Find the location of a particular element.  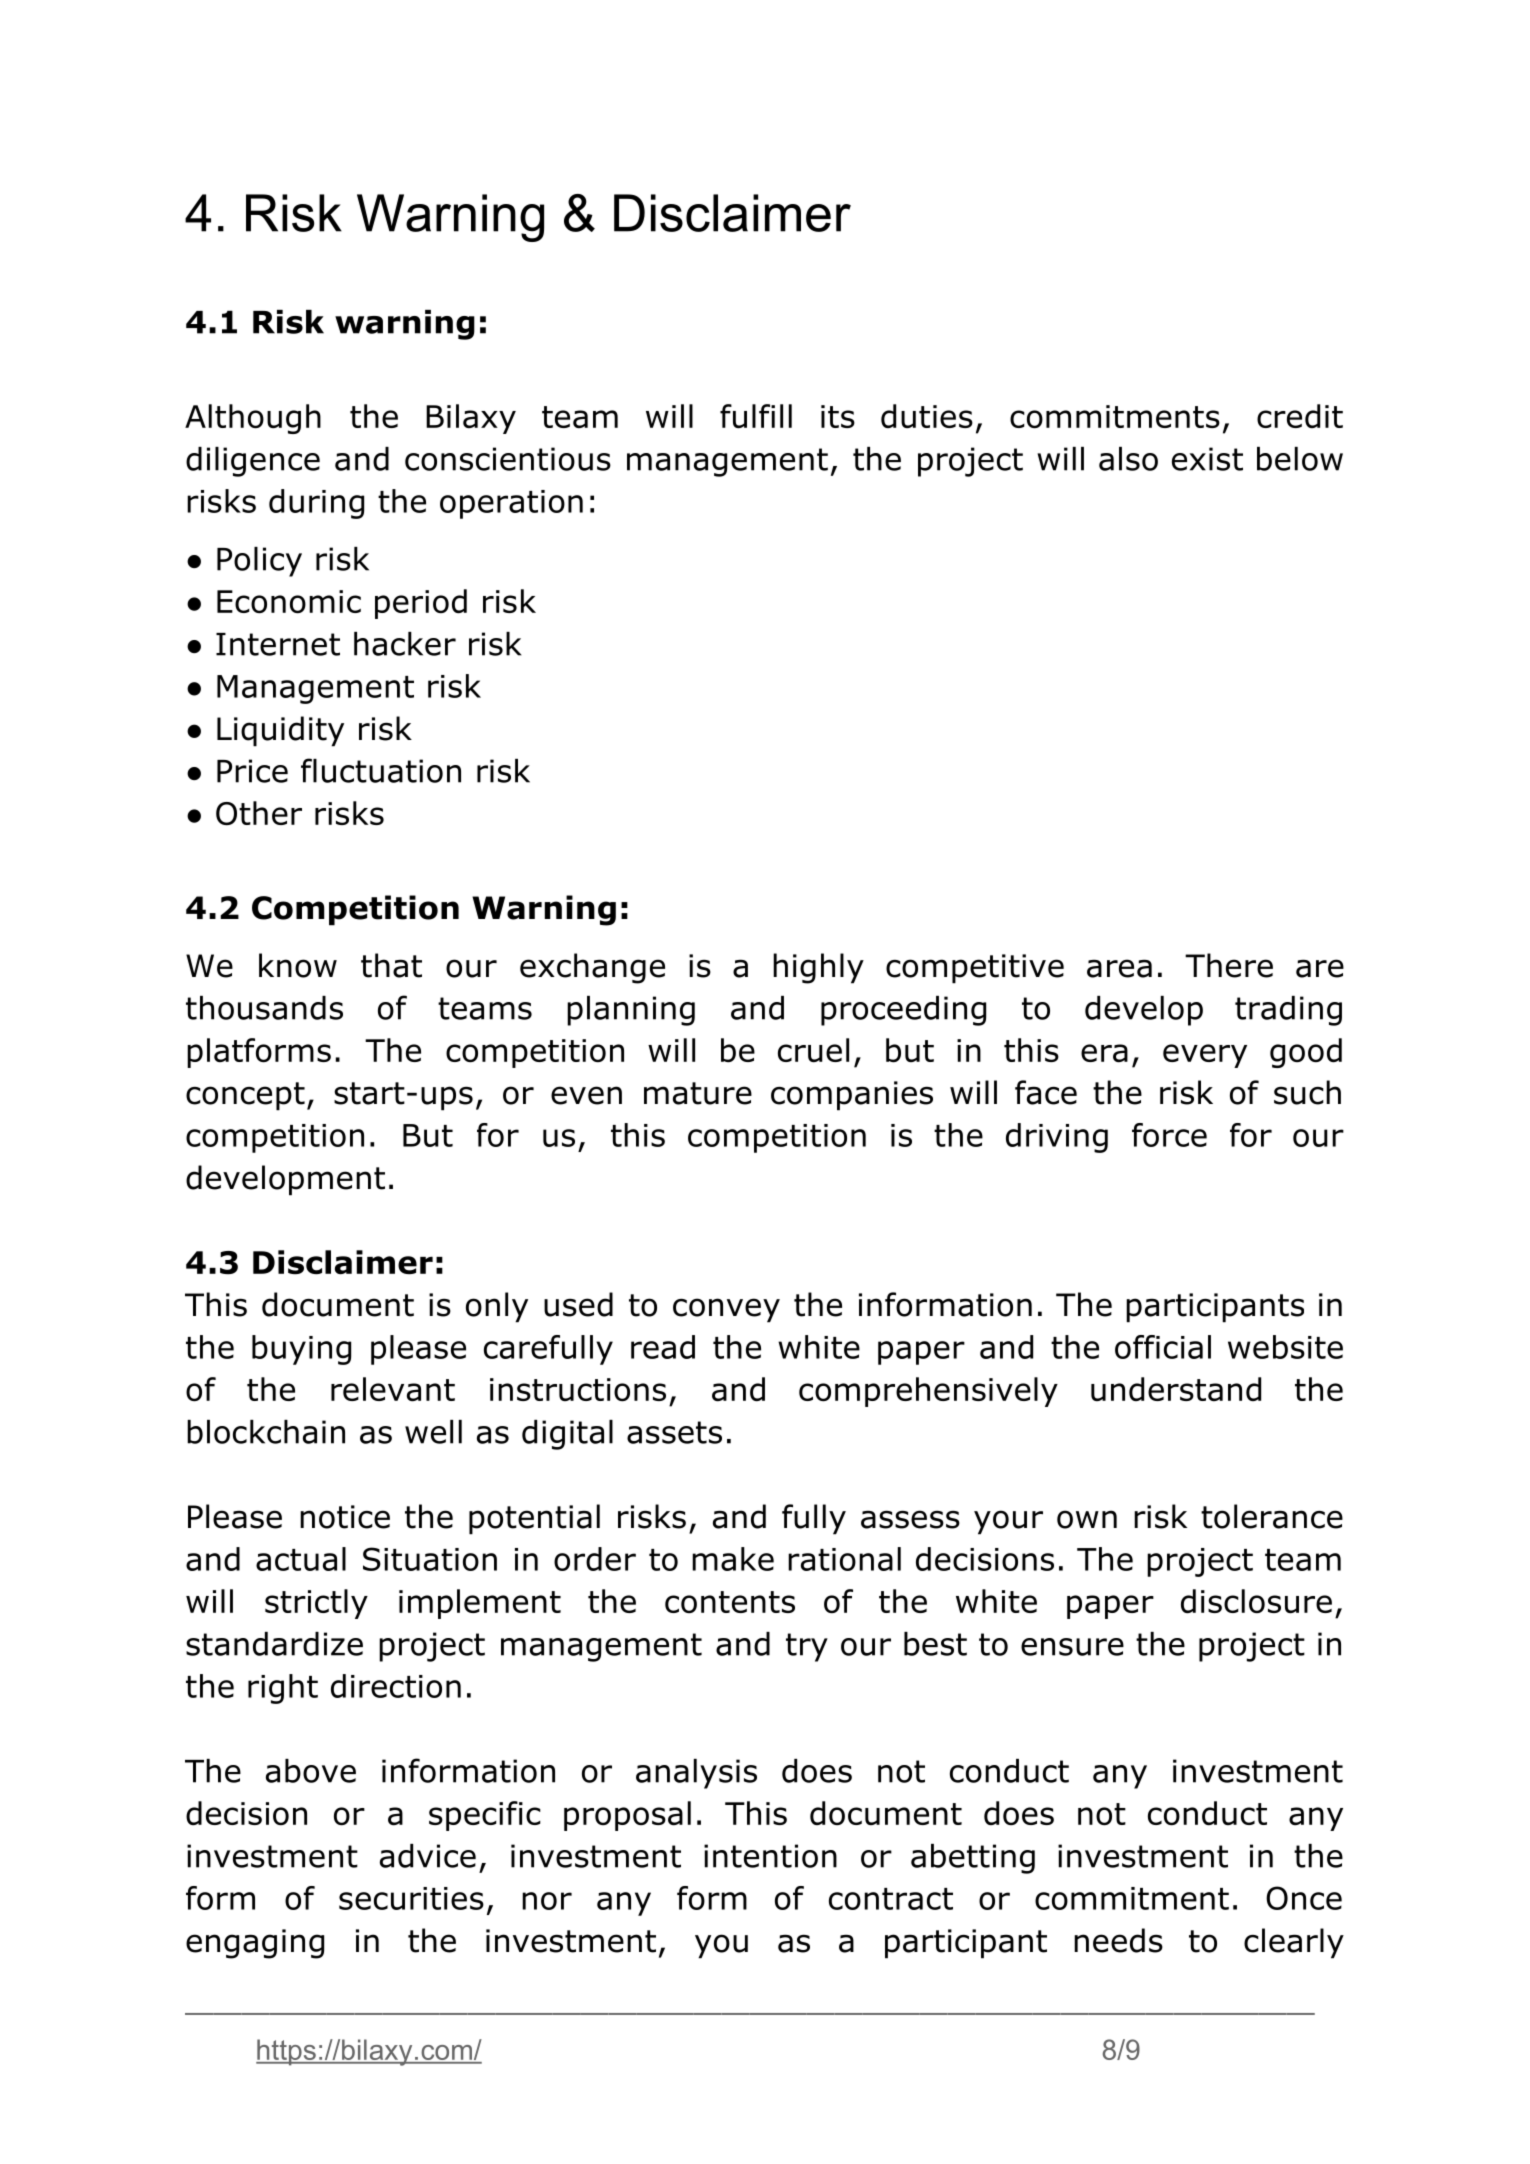

companies is located at coordinates (852, 1096).
